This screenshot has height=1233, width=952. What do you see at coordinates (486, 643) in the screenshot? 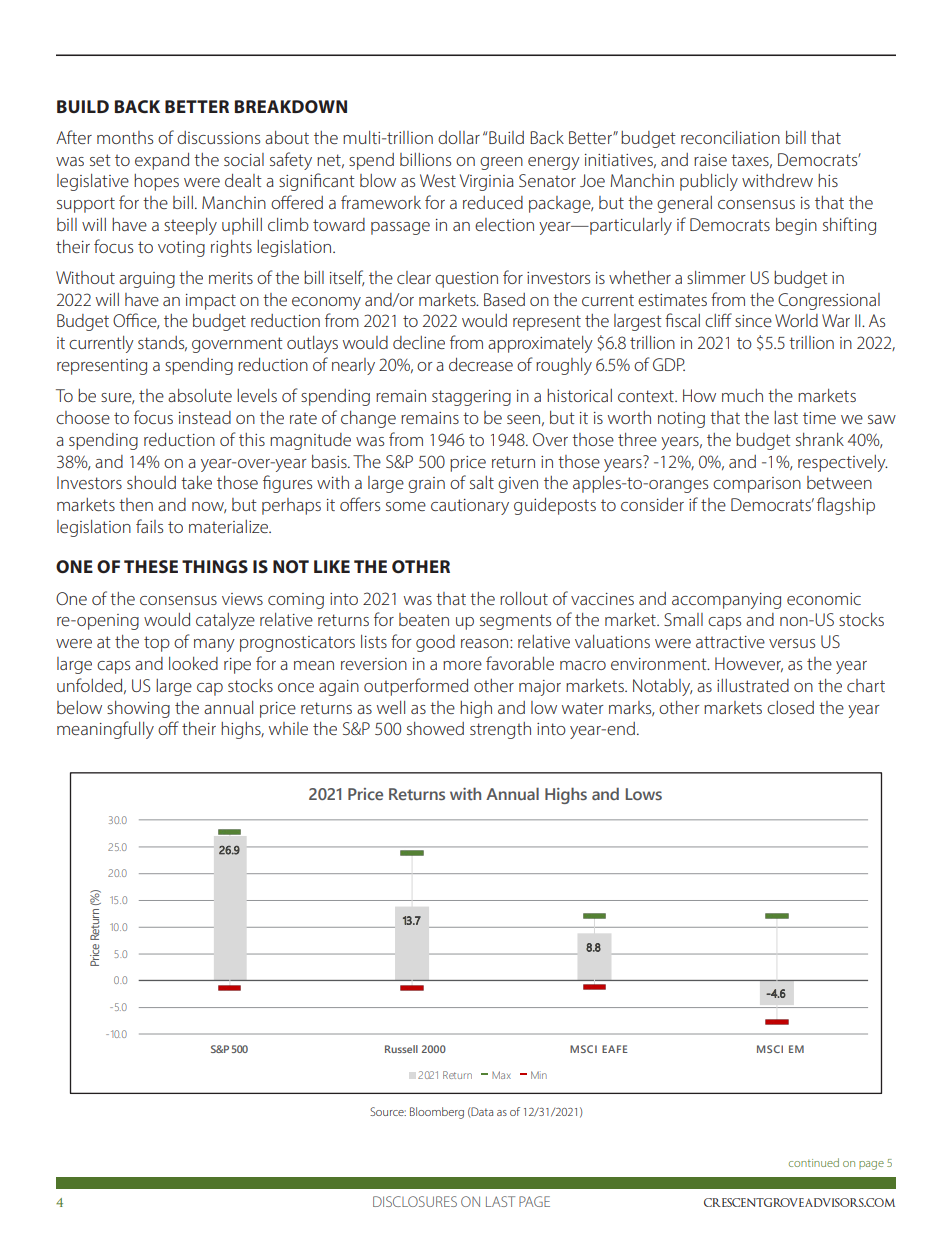
I see `reason` at bounding box center [486, 643].
